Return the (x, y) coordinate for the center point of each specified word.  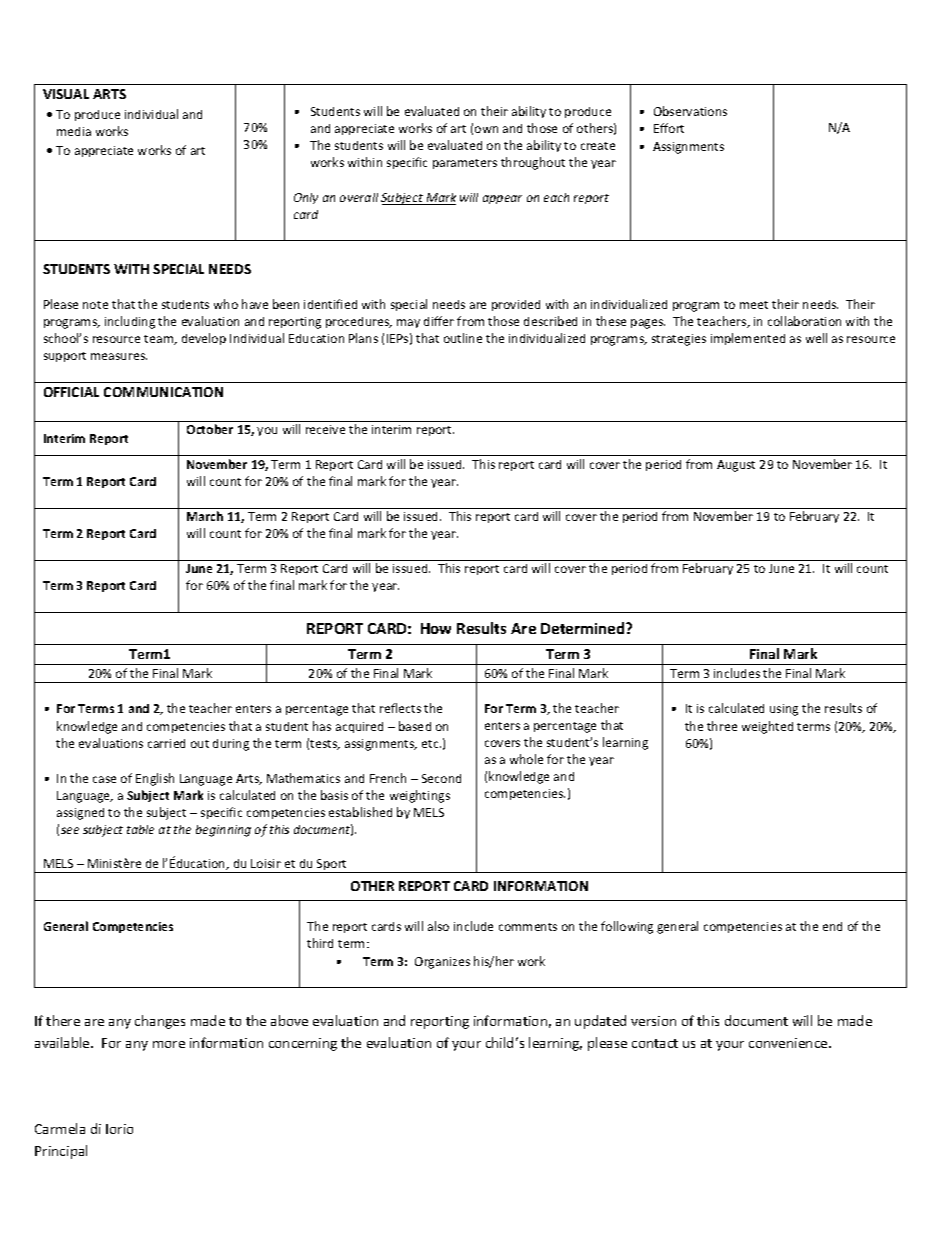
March (205, 516)
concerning (303, 1044)
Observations (690, 111)
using (784, 710)
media (74, 131)
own (486, 129)
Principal (61, 1152)
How (436, 628)
